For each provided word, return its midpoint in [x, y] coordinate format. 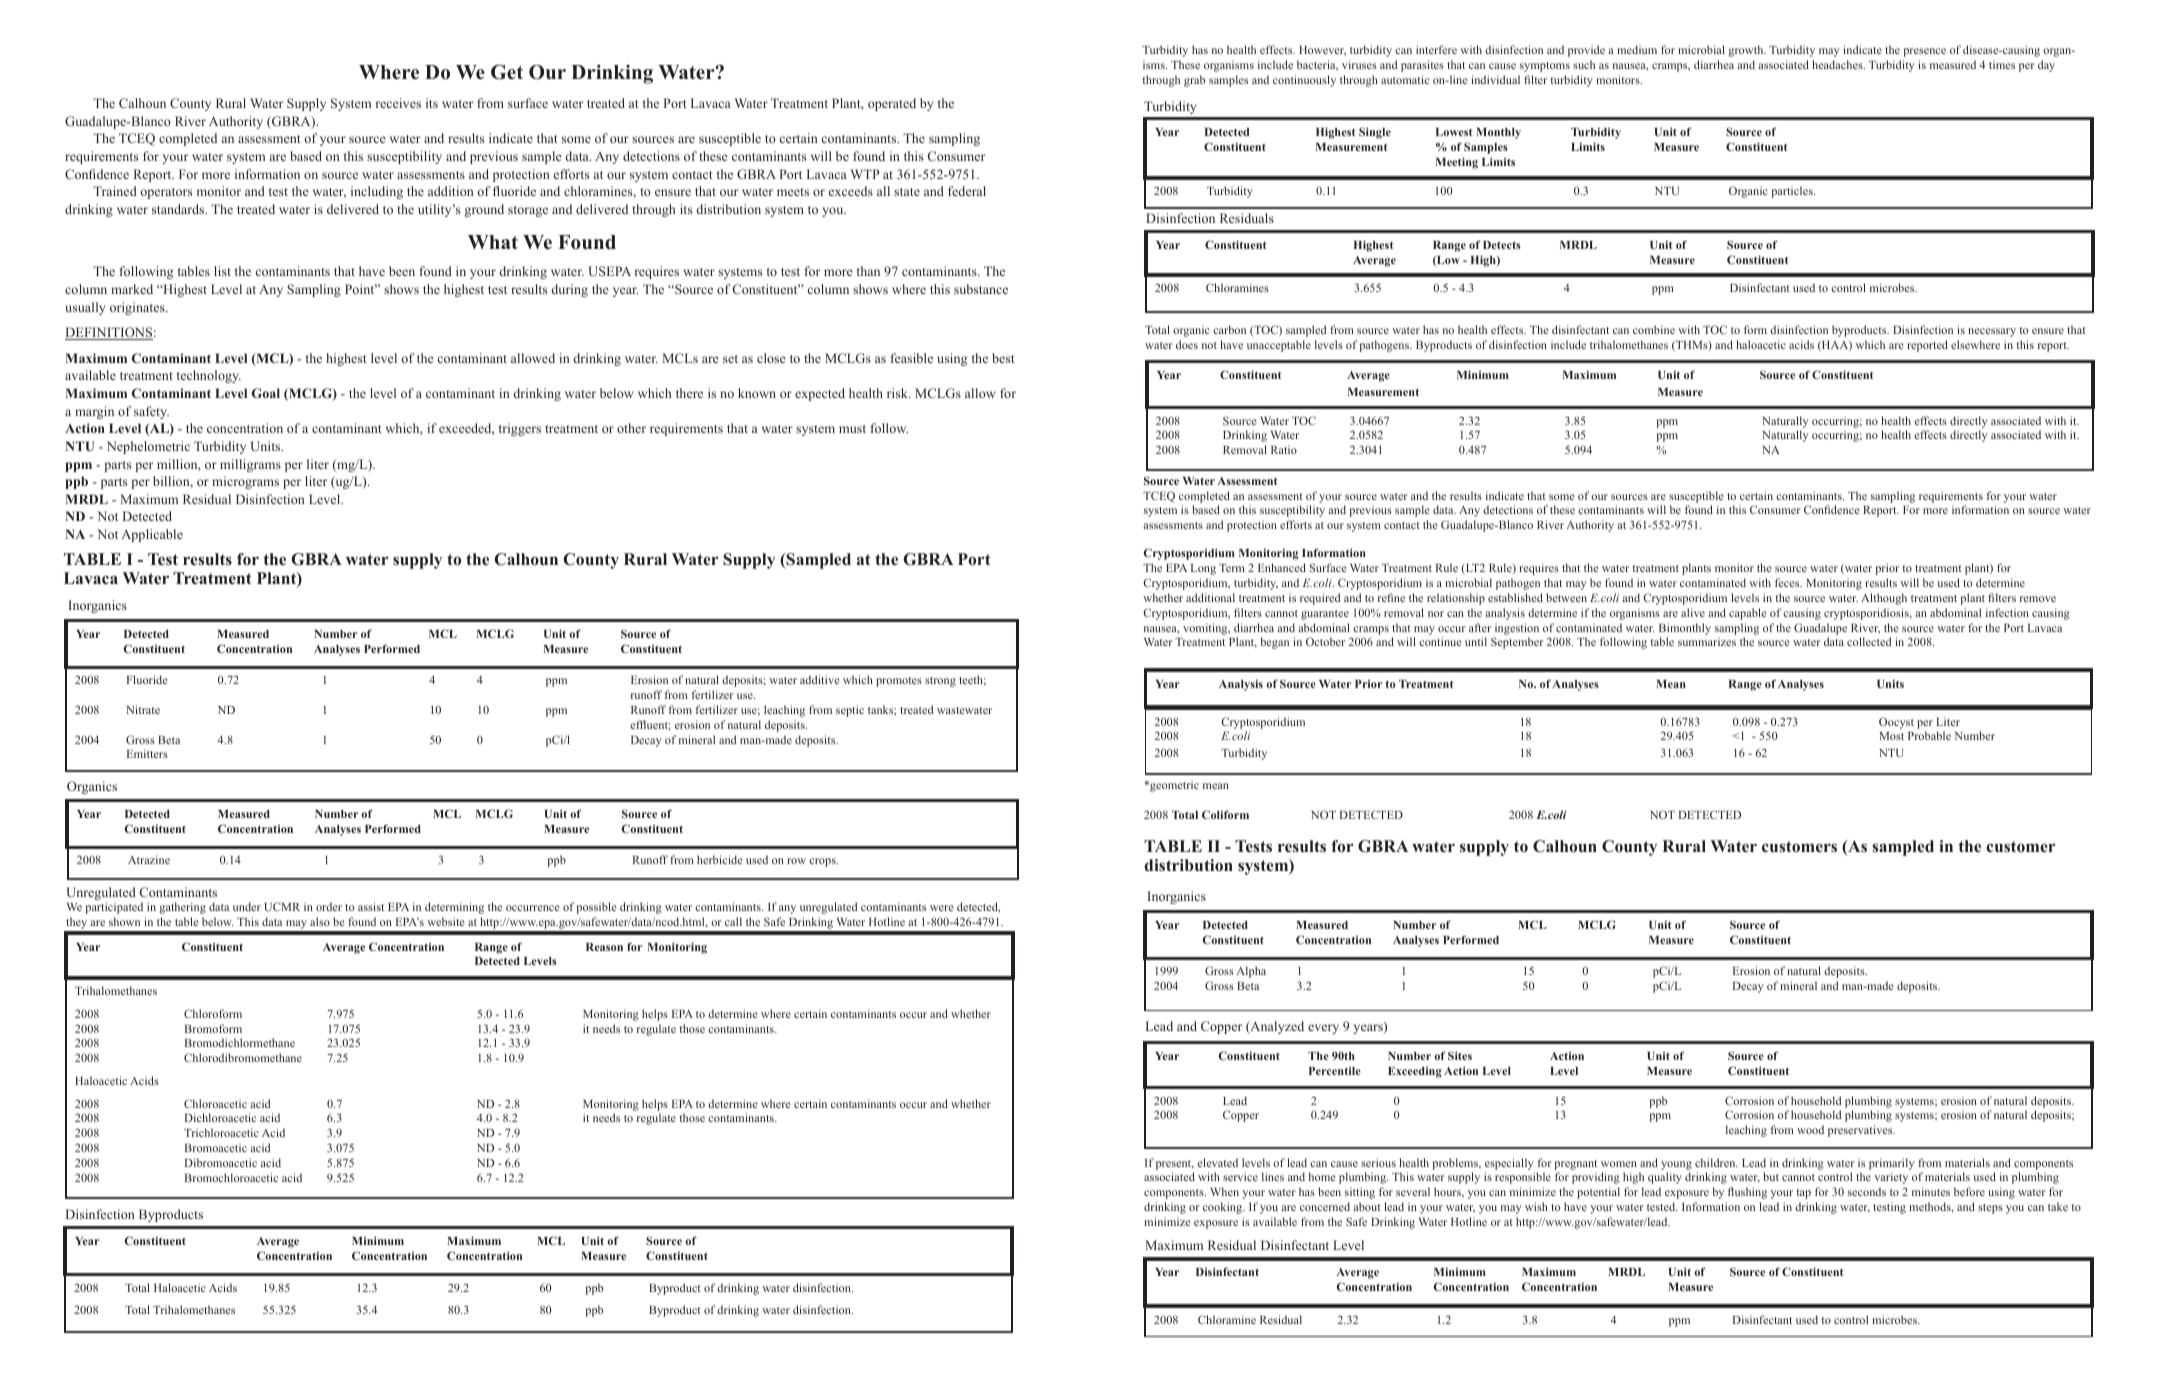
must [852, 429]
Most [1892, 736]
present [1175, 1165]
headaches [1838, 64]
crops [823, 862]
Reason [604, 947]
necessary [1992, 332]
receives [398, 103]
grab [1194, 81]
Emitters [147, 753]
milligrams [250, 465]
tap [1803, 1194]
